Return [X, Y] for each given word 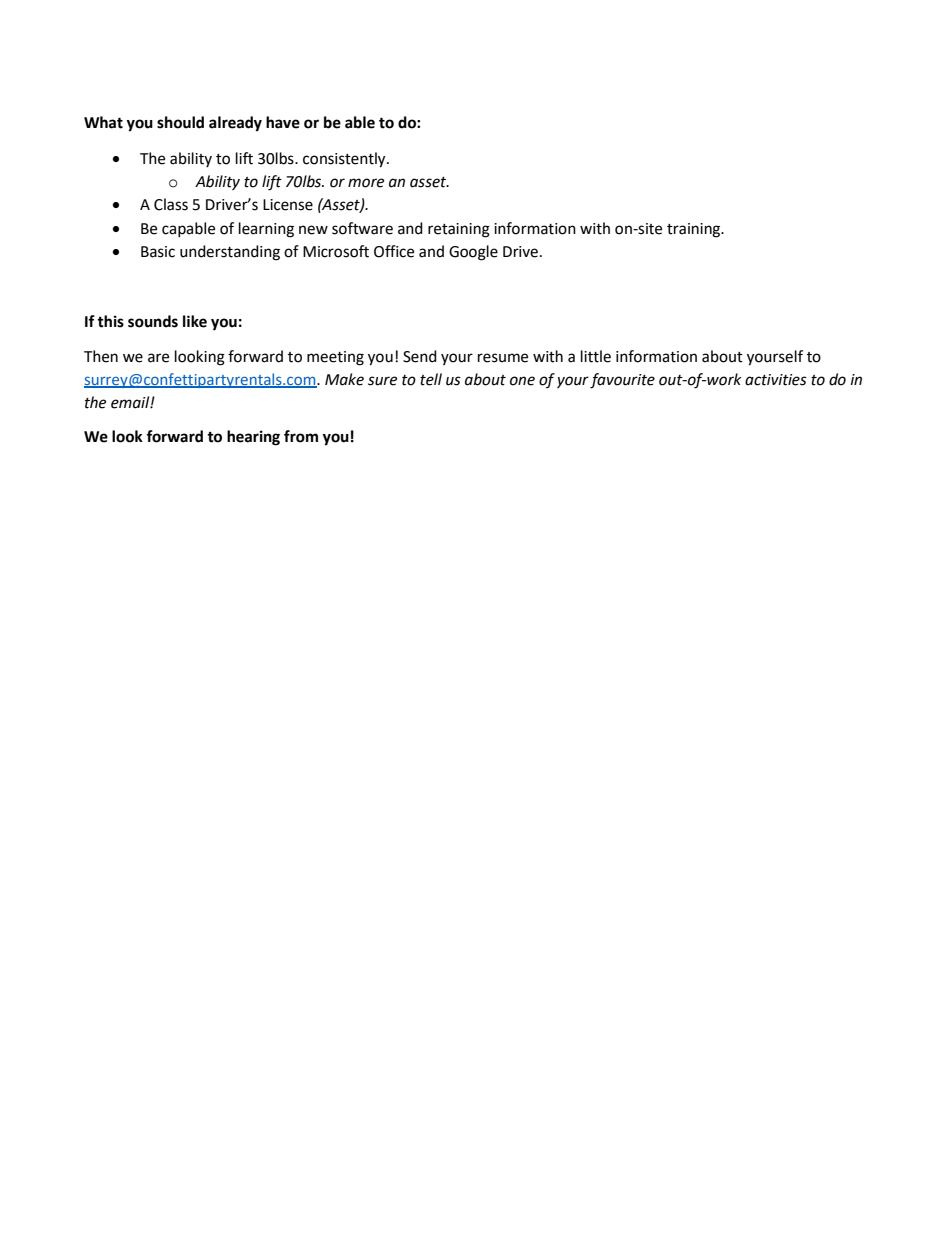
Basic [158, 252]
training [695, 230]
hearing [253, 438]
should [180, 122]
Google [473, 253]
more [366, 183]
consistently [345, 160]
